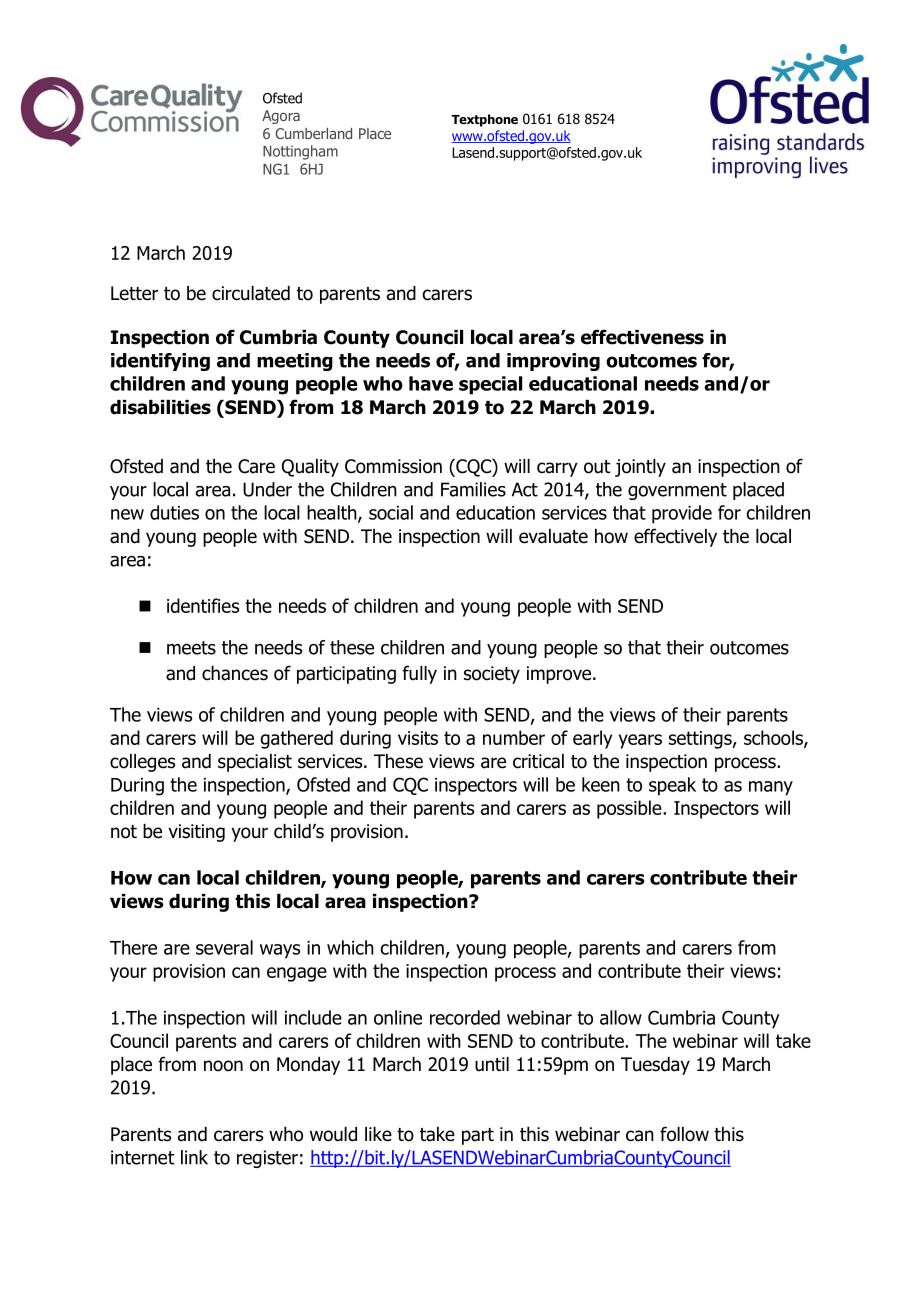 The image size is (924, 1308). What do you see at coordinates (672, 786) in the screenshot?
I see `speak` at bounding box center [672, 786].
